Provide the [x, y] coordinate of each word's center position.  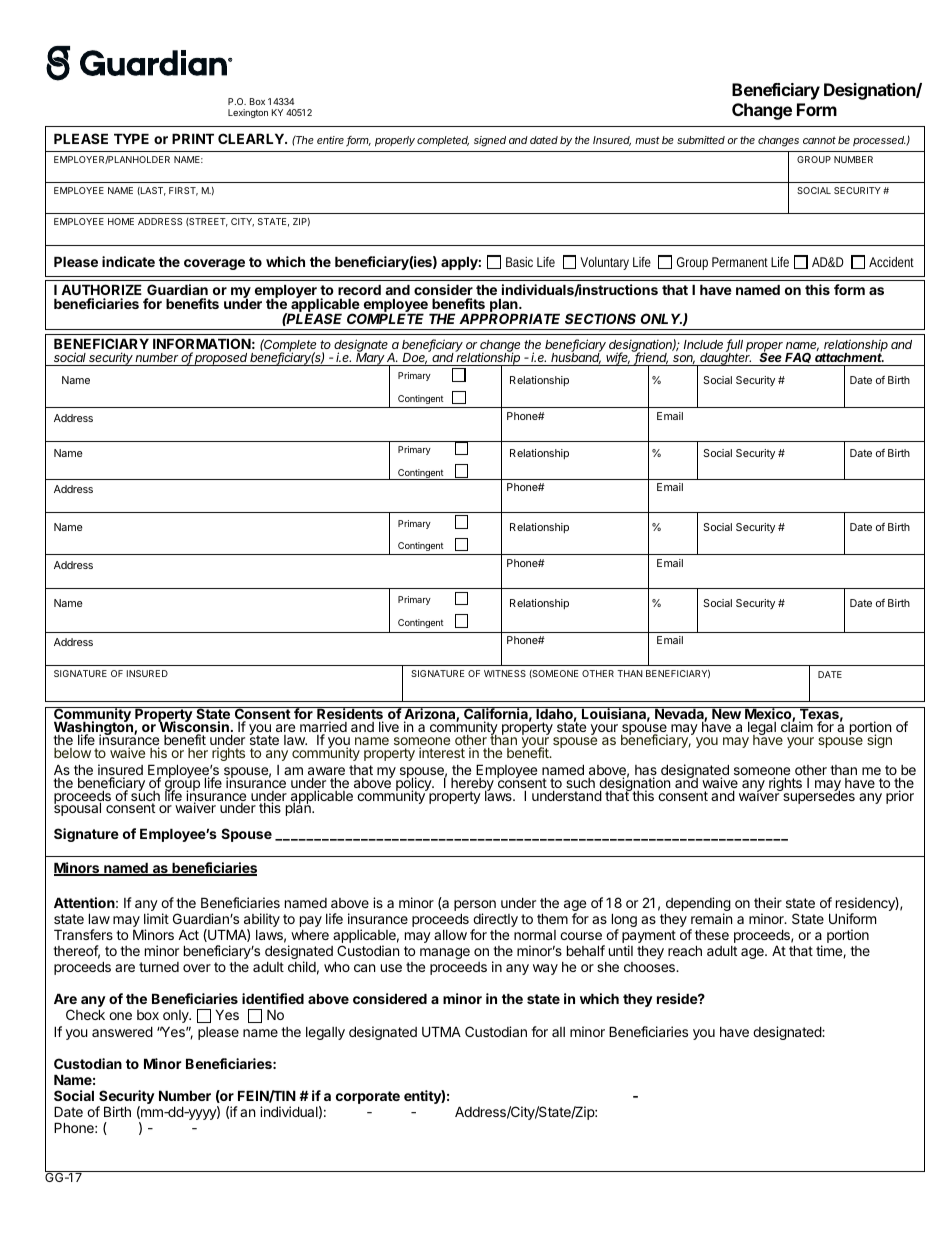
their [768, 902]
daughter [726, 358]
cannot [819, 140]
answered [122, 1031]
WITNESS [505, 673]
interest [442, 752]
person [475, 907]
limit [156, 918]
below [72, 753]
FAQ [798, 358]
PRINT [193, 138]
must [647, 140]
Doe [415, 358]
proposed [222, 359]
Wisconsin [193, 727]
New [726, 713]
